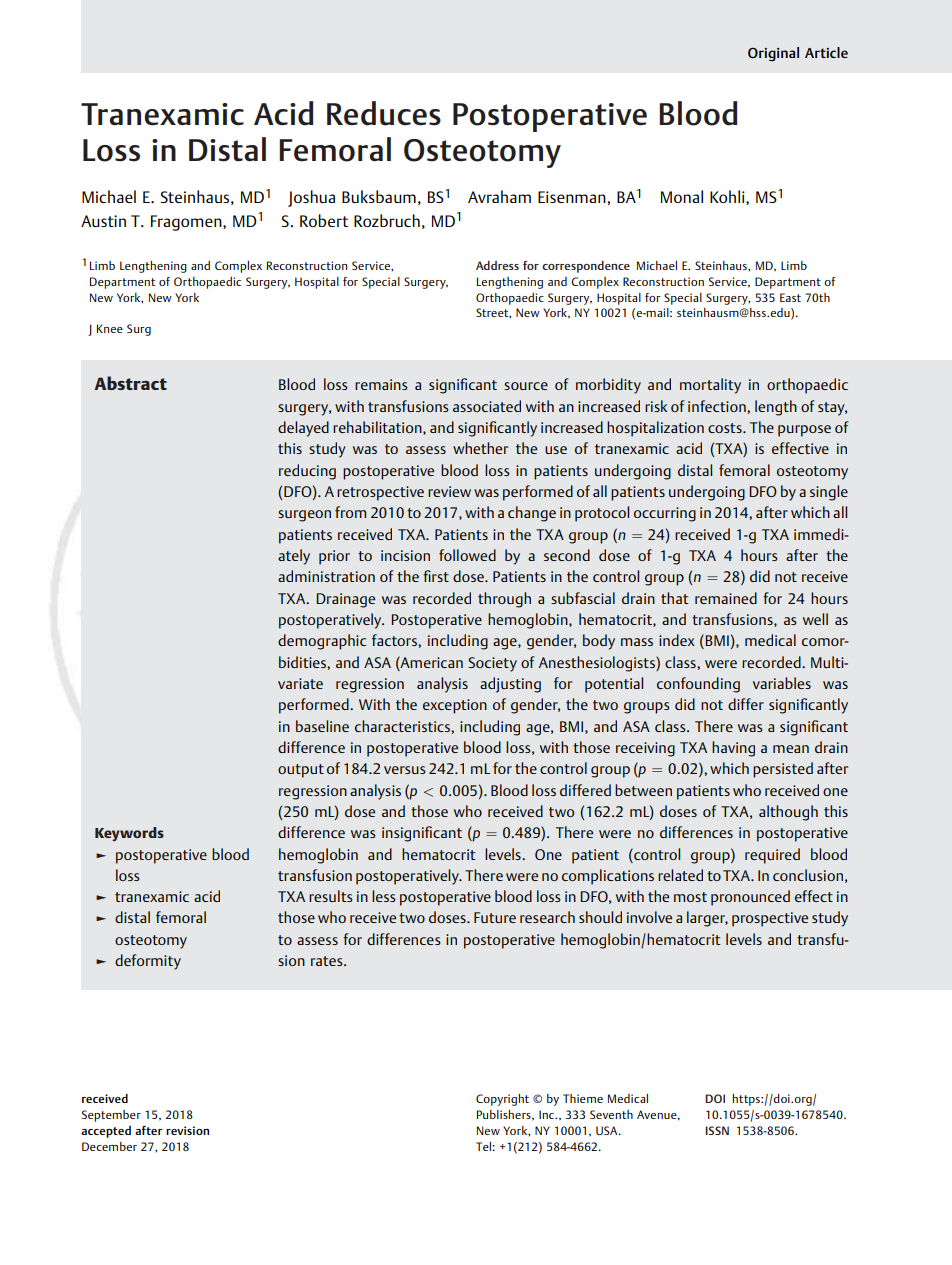 The image size is (952, 1265). Describe the element at coordinates (726, 428) in the page. I see `costs` at that location.
